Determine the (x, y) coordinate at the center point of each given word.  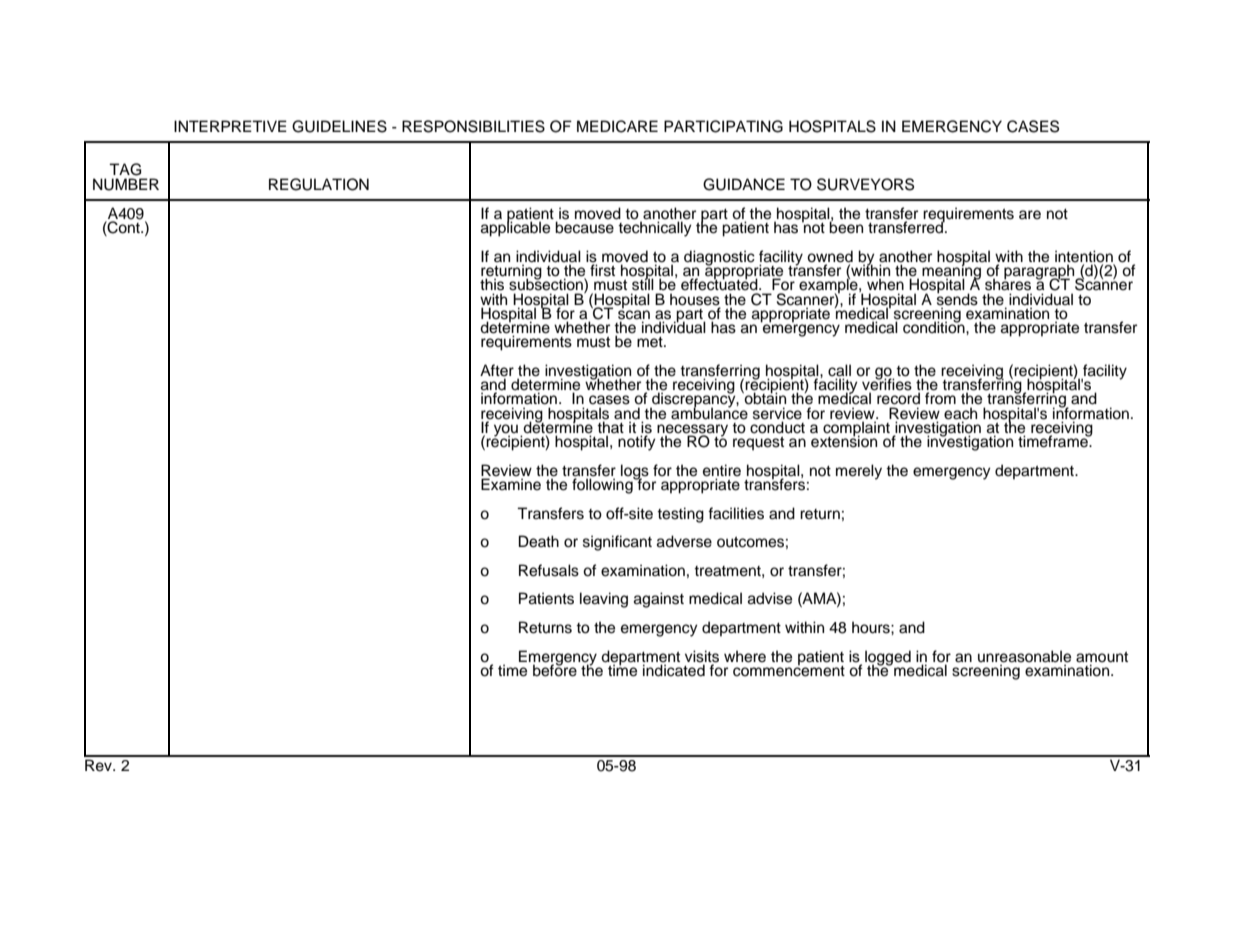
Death (539, 541)
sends (957, 298)
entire (722, 471)
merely (859, 472)
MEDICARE (617, 126)
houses (695, 299)
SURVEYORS (865, 184)
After (497, 371)
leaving (604, 600)
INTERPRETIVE (230, 126)
